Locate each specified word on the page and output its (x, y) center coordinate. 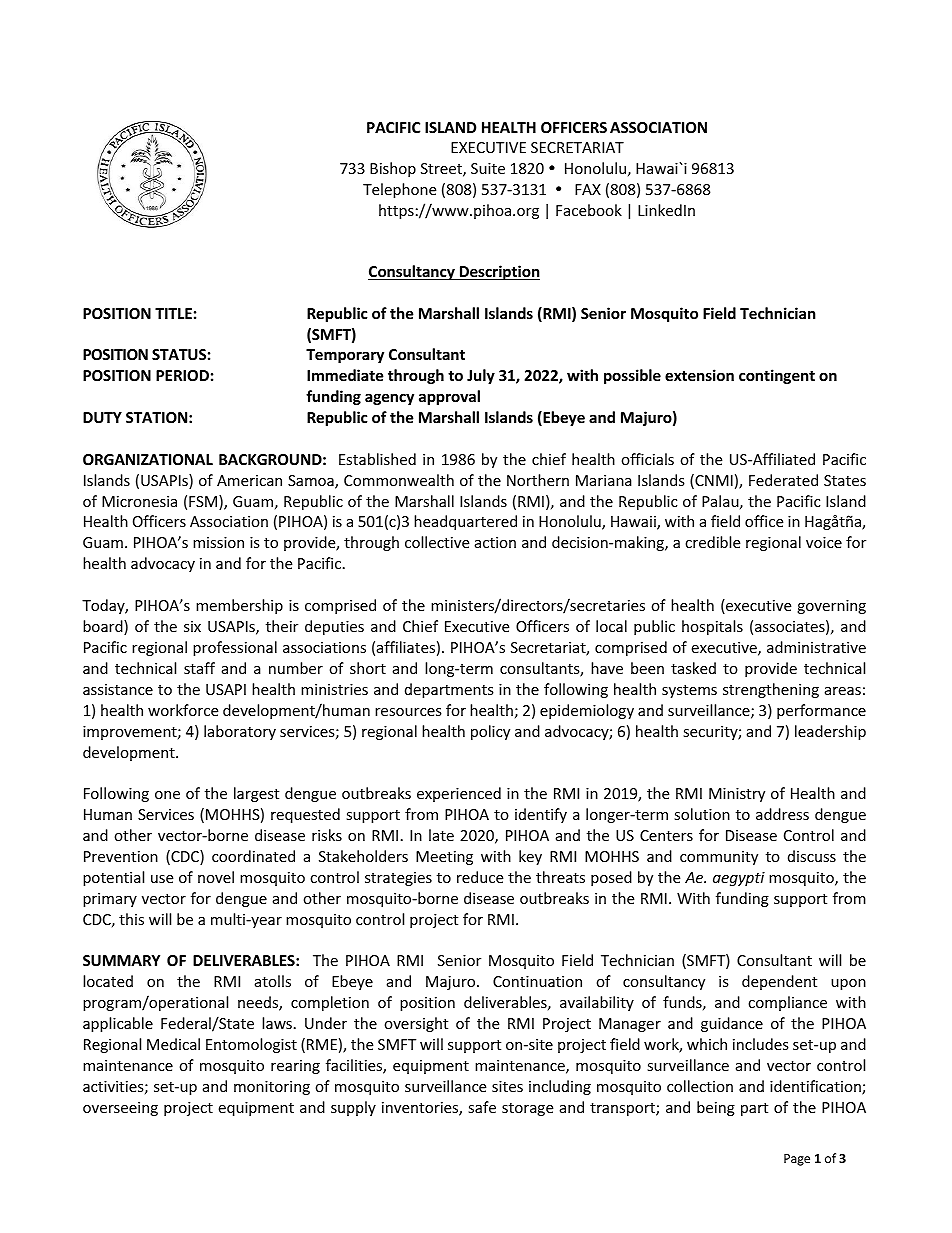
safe (482, 1107)
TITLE (173, 313)
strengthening (771, 690)
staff (199, 668)
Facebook (589, 210)
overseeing (120, 1109)
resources (408, 712)
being (716, 1108)
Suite (488, 168)
